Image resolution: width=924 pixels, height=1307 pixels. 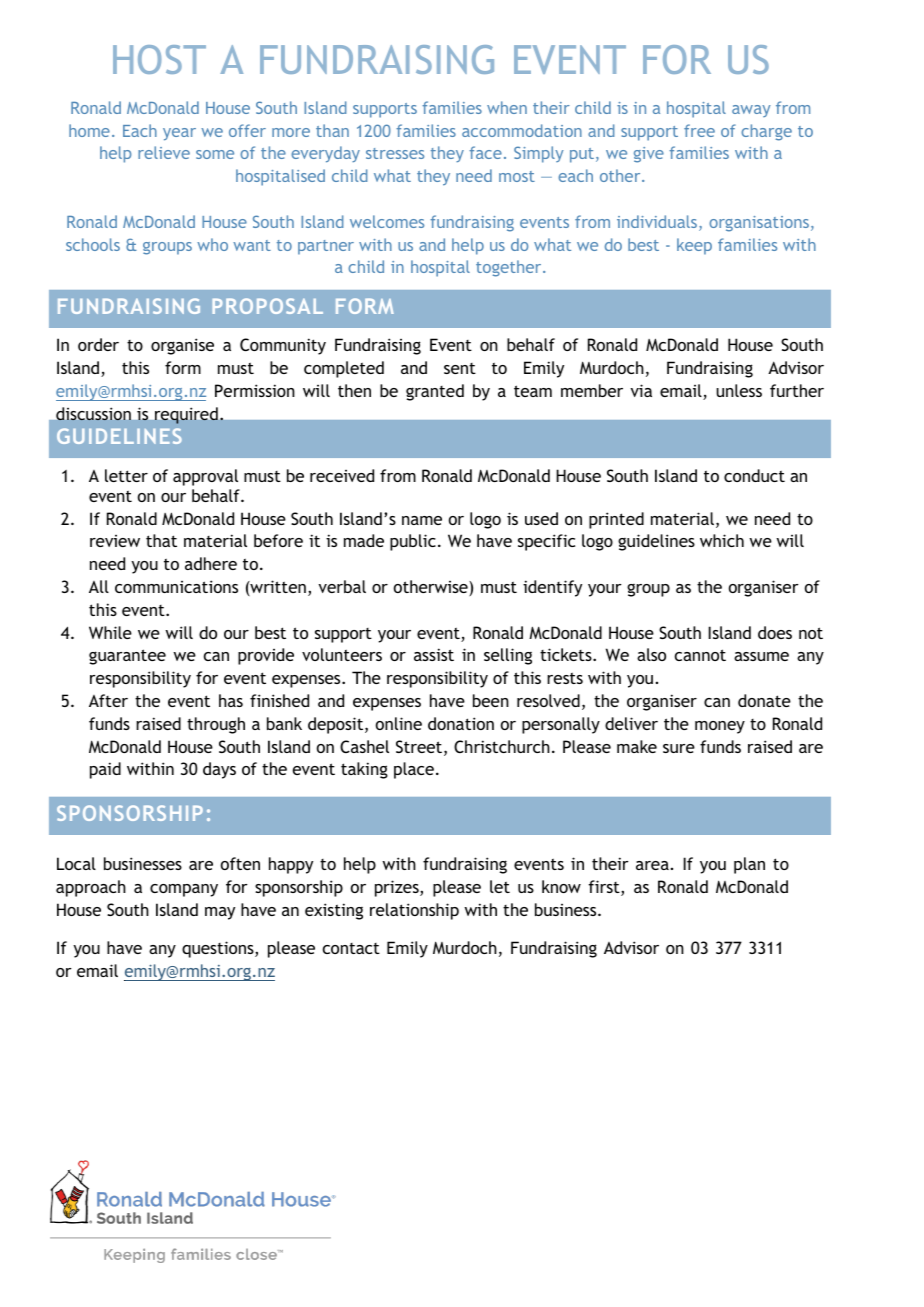 What do you see at coordinates (507, 107) in the screenshot?
I see `when` at bounding box center [507, 107].
